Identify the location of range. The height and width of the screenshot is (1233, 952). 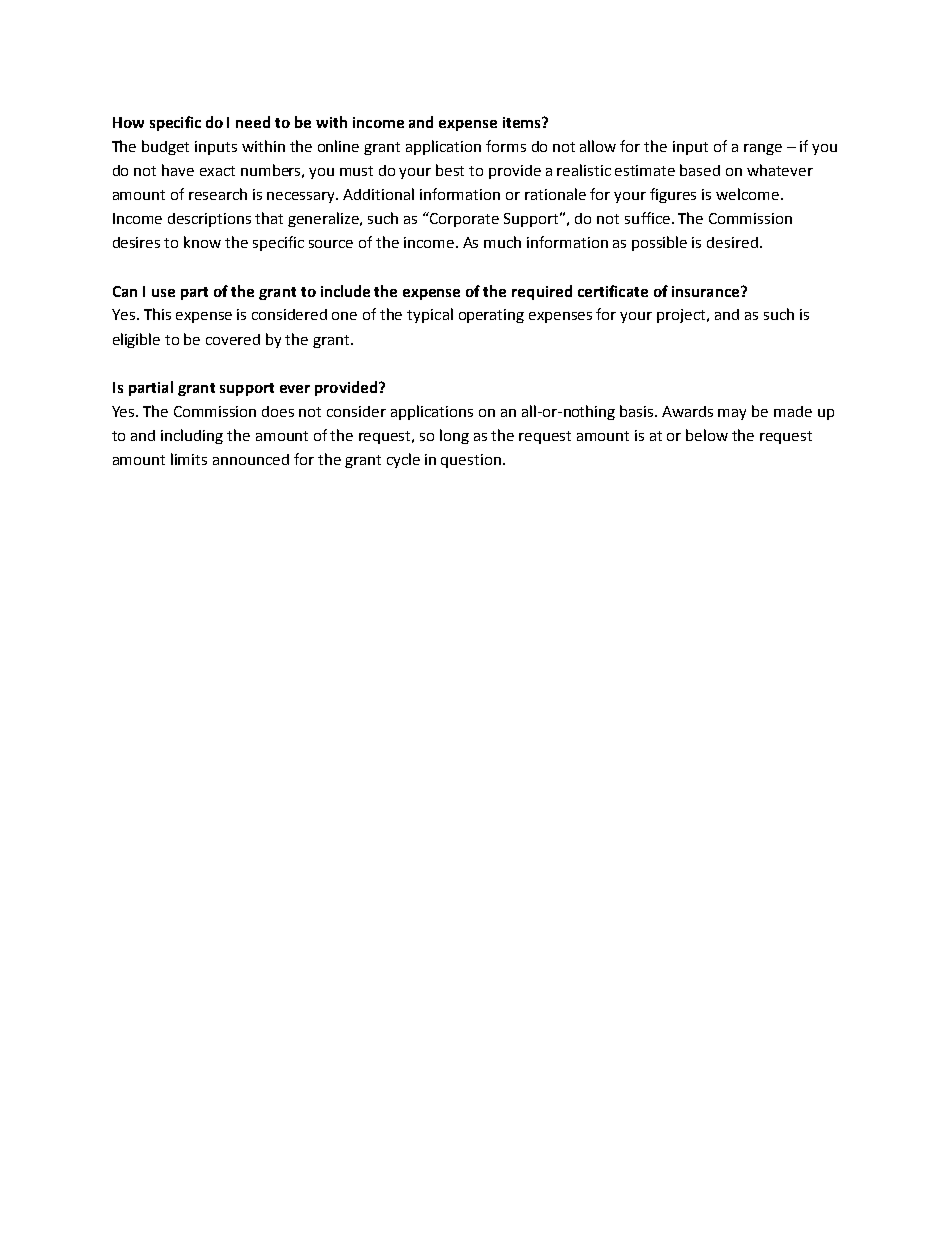
(763, 149).
